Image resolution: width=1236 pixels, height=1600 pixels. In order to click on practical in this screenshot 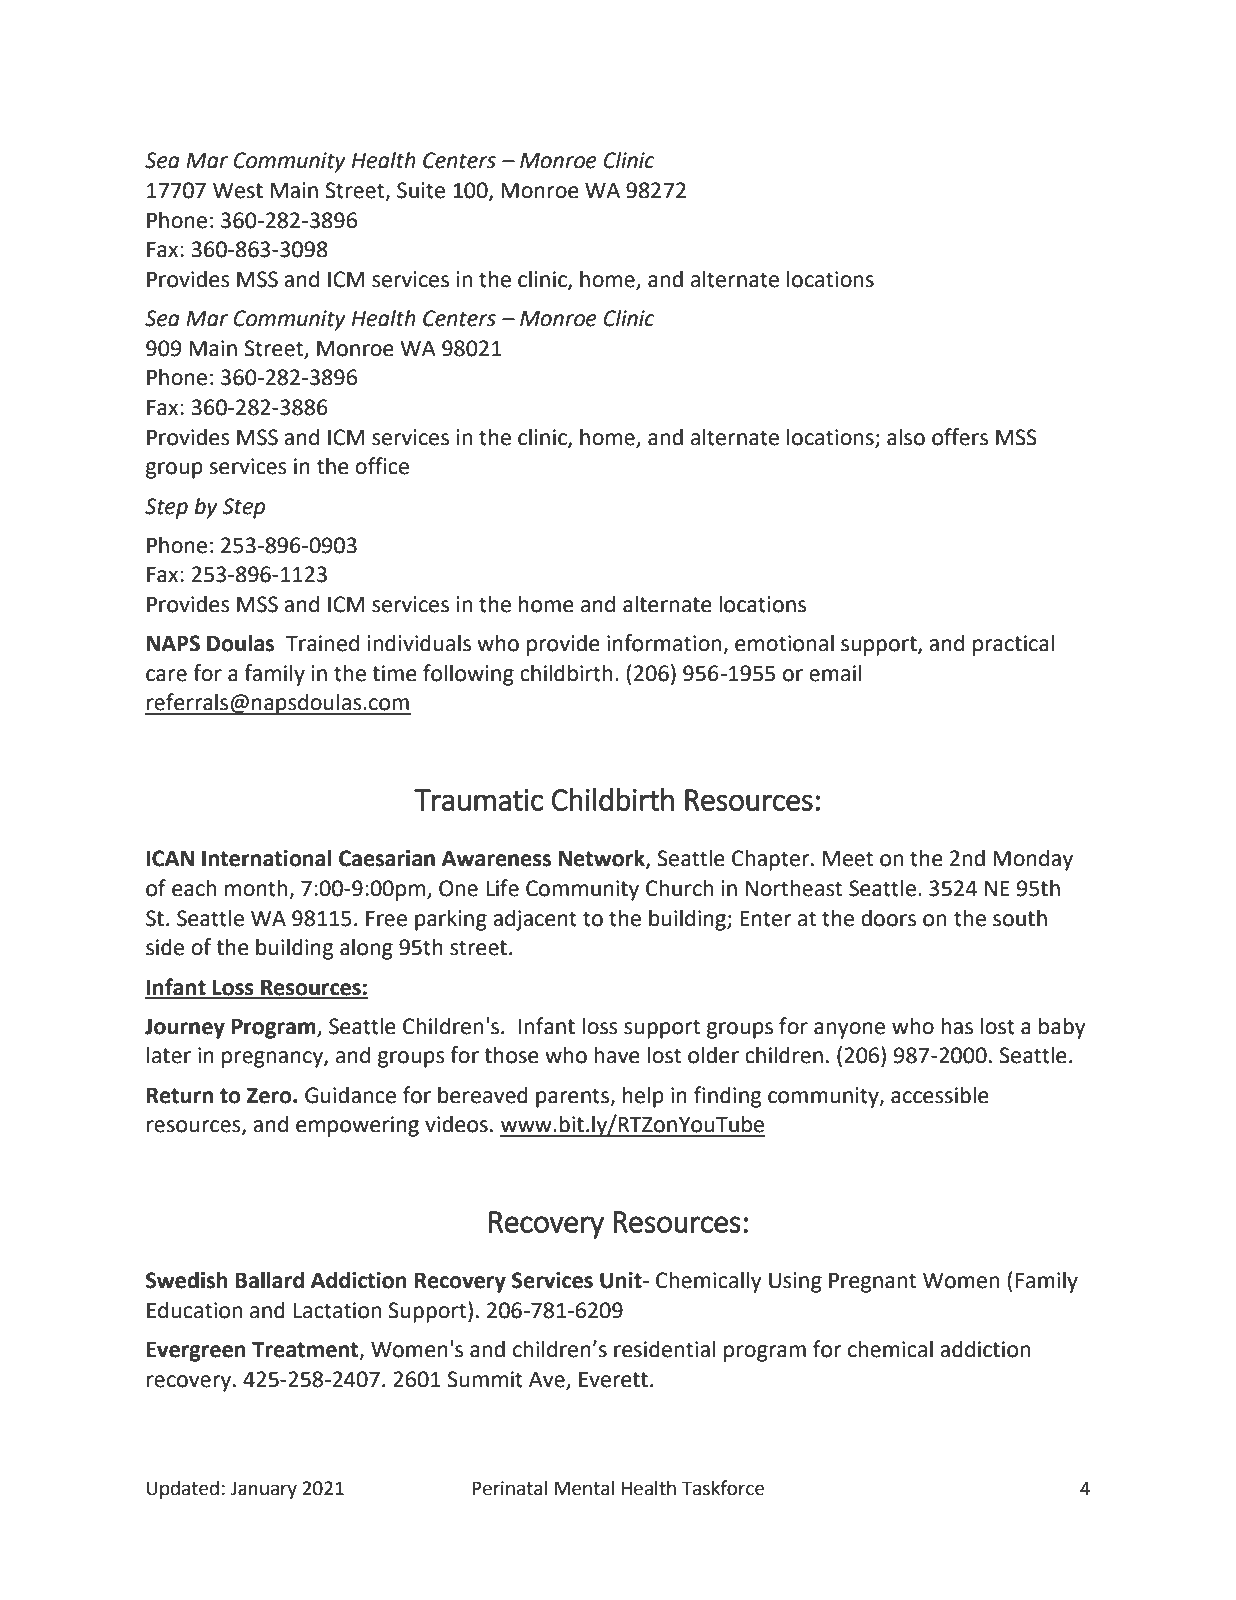, I will do `click(1013, 645)`.
